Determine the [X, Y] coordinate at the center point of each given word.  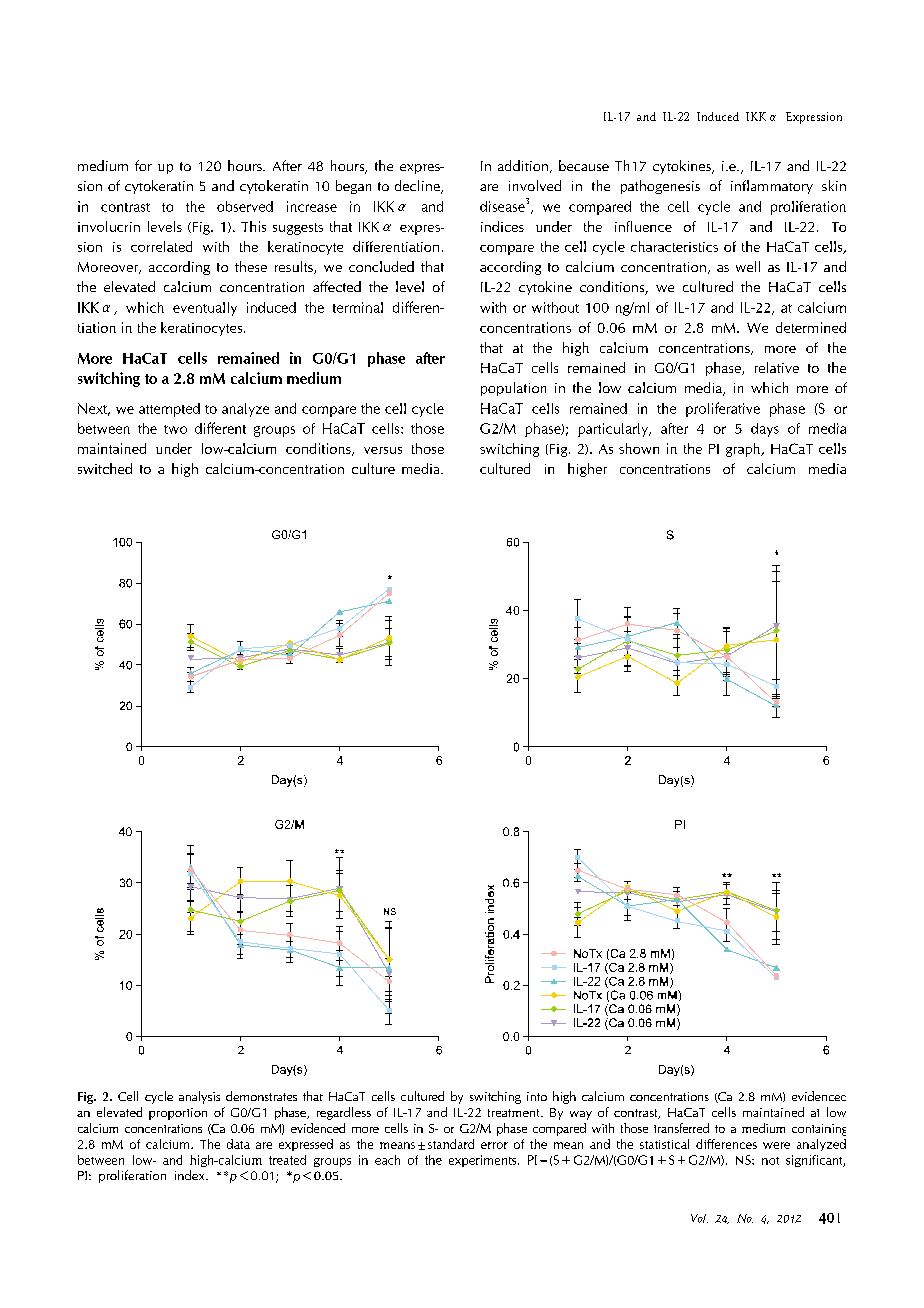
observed [245, 206]
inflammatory [772, 187]
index [191, 1175]
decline [418, 187]
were [776, 1145]
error [494, 1145]
